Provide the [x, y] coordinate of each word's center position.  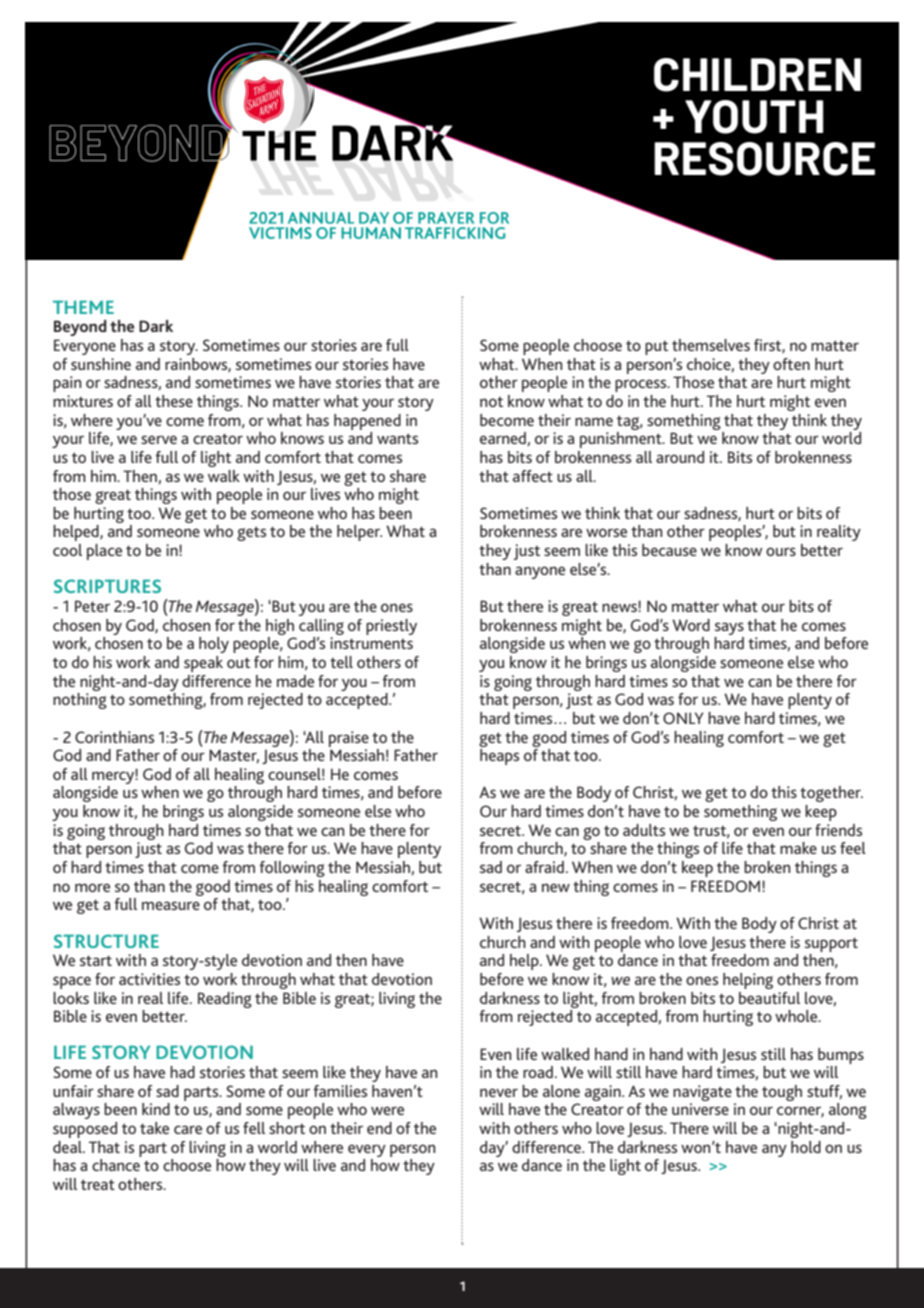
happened [367, 422]
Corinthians [114, 737]
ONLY [683, 718]
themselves [711, 345]
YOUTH [754, 117]
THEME [83, 307]
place [104, 552]
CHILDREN [757, 75]
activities [149, 979]
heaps [499, 757]
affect [533, 476]
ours [781, 551]
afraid [544, 867]
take [154, 1128]
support [831, 945]
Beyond [80, 328]
